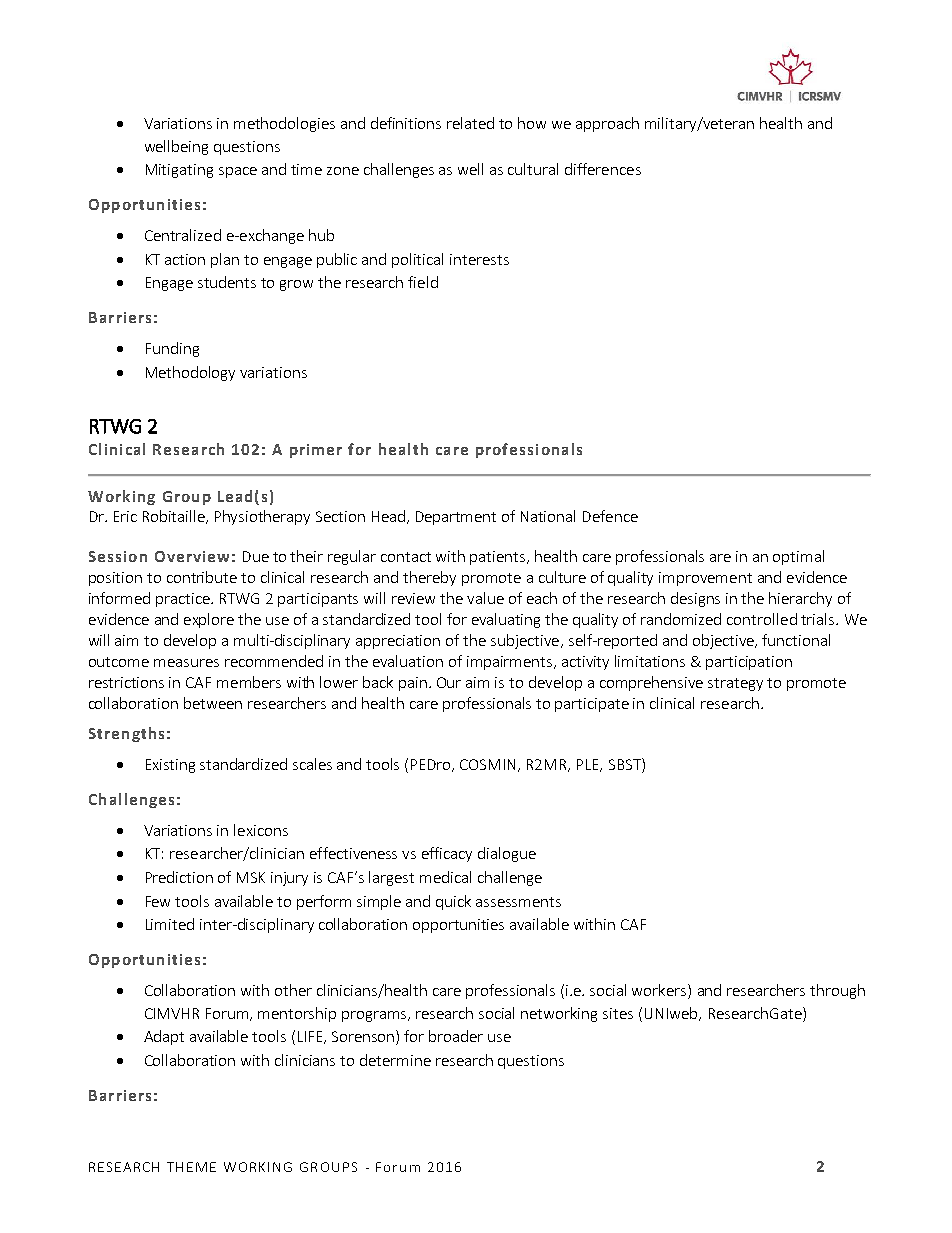 The width and height of the page is (952, 1233). Describe the element at coordinates (261, 830) in the page. I see `lexicons` at that location.
